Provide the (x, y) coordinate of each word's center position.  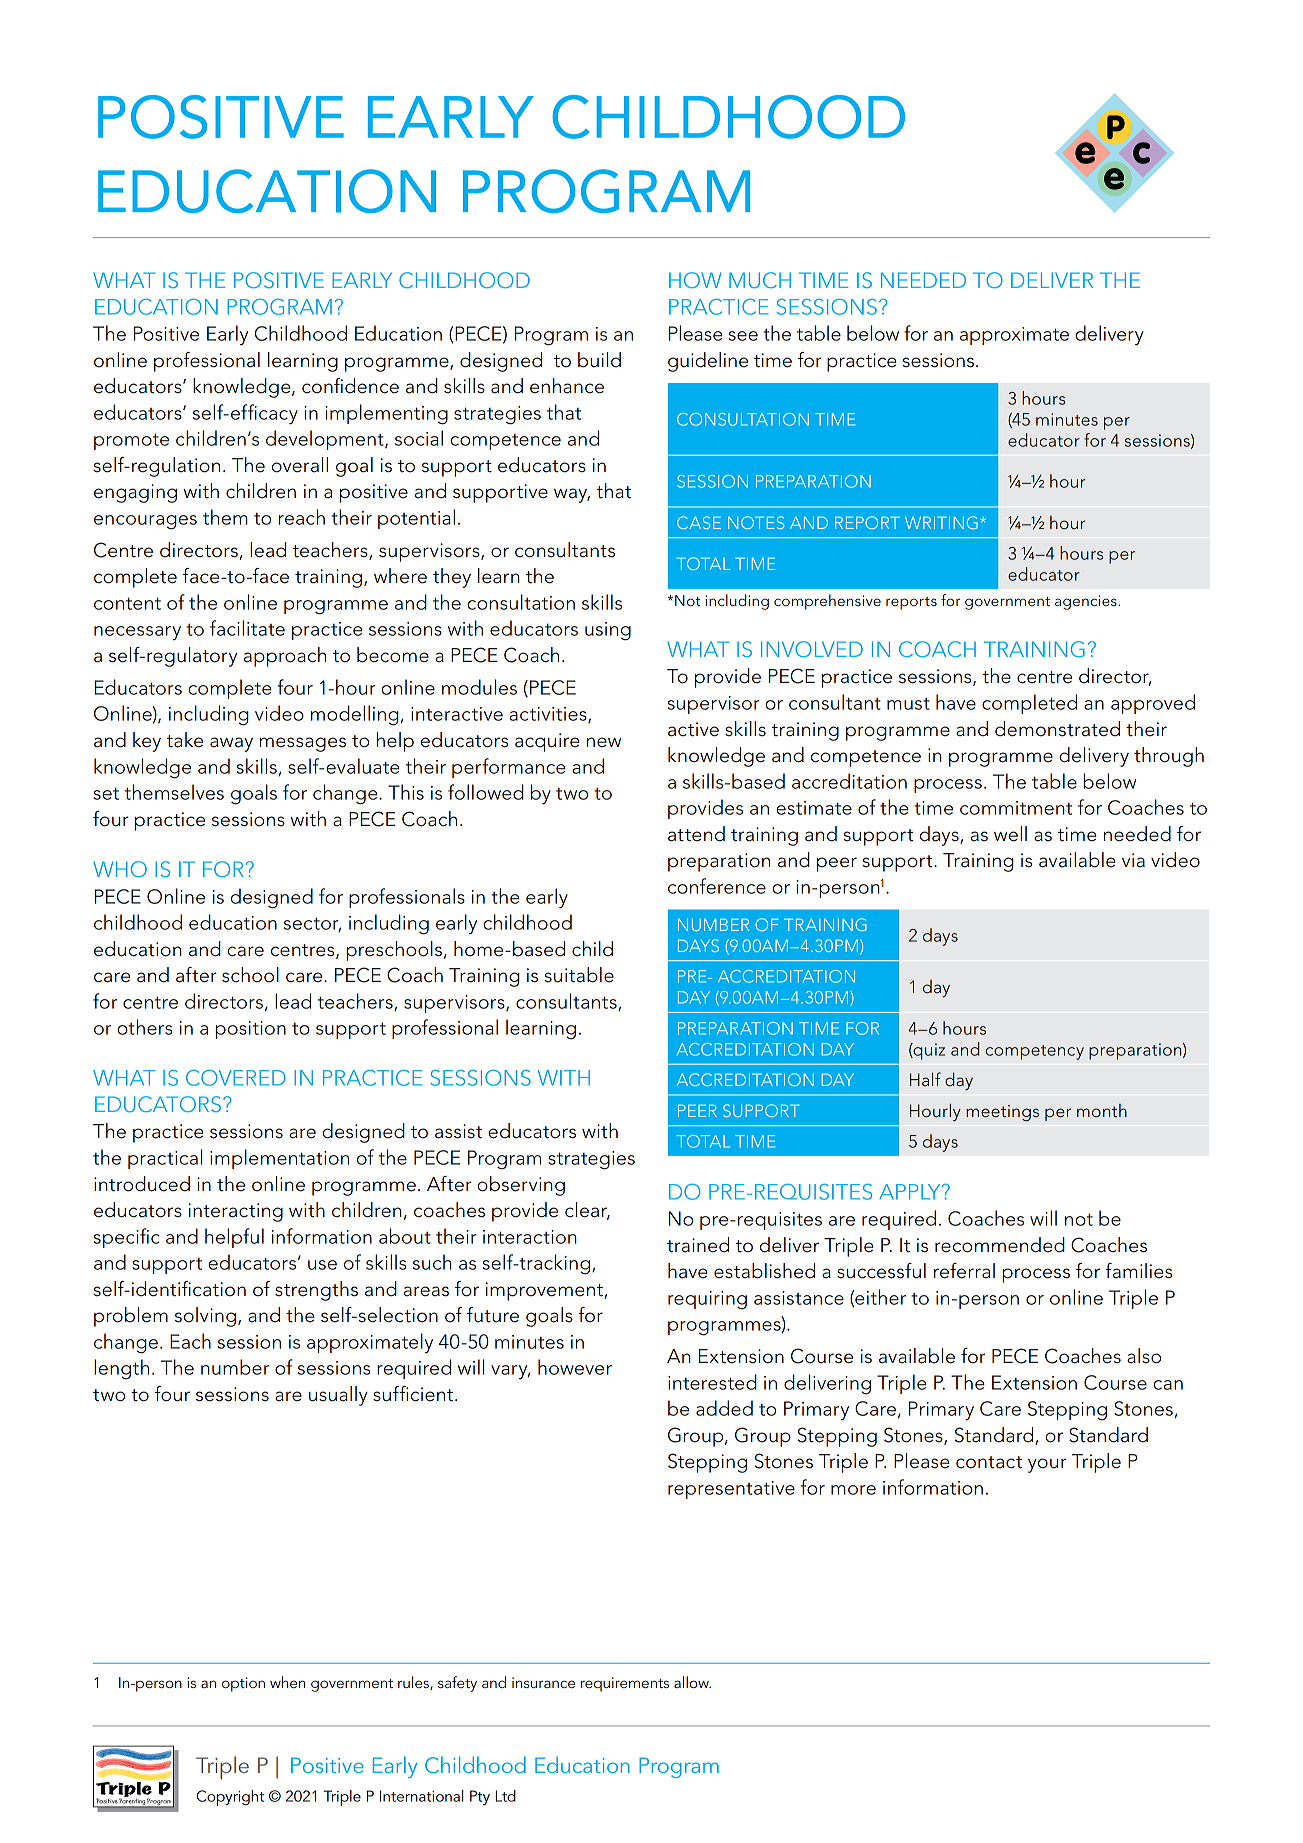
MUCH (760, 280)
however (575, 1367)
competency (1034, 1052)
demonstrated (1057, 729)
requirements (625, 1684)
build (599, 360)
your (1047, 1465)
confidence (350, 386)
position (250, 1030)
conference (717, 886)
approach (285, 657)
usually (338, 1396)
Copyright (230, 1798)
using (608, 631)
